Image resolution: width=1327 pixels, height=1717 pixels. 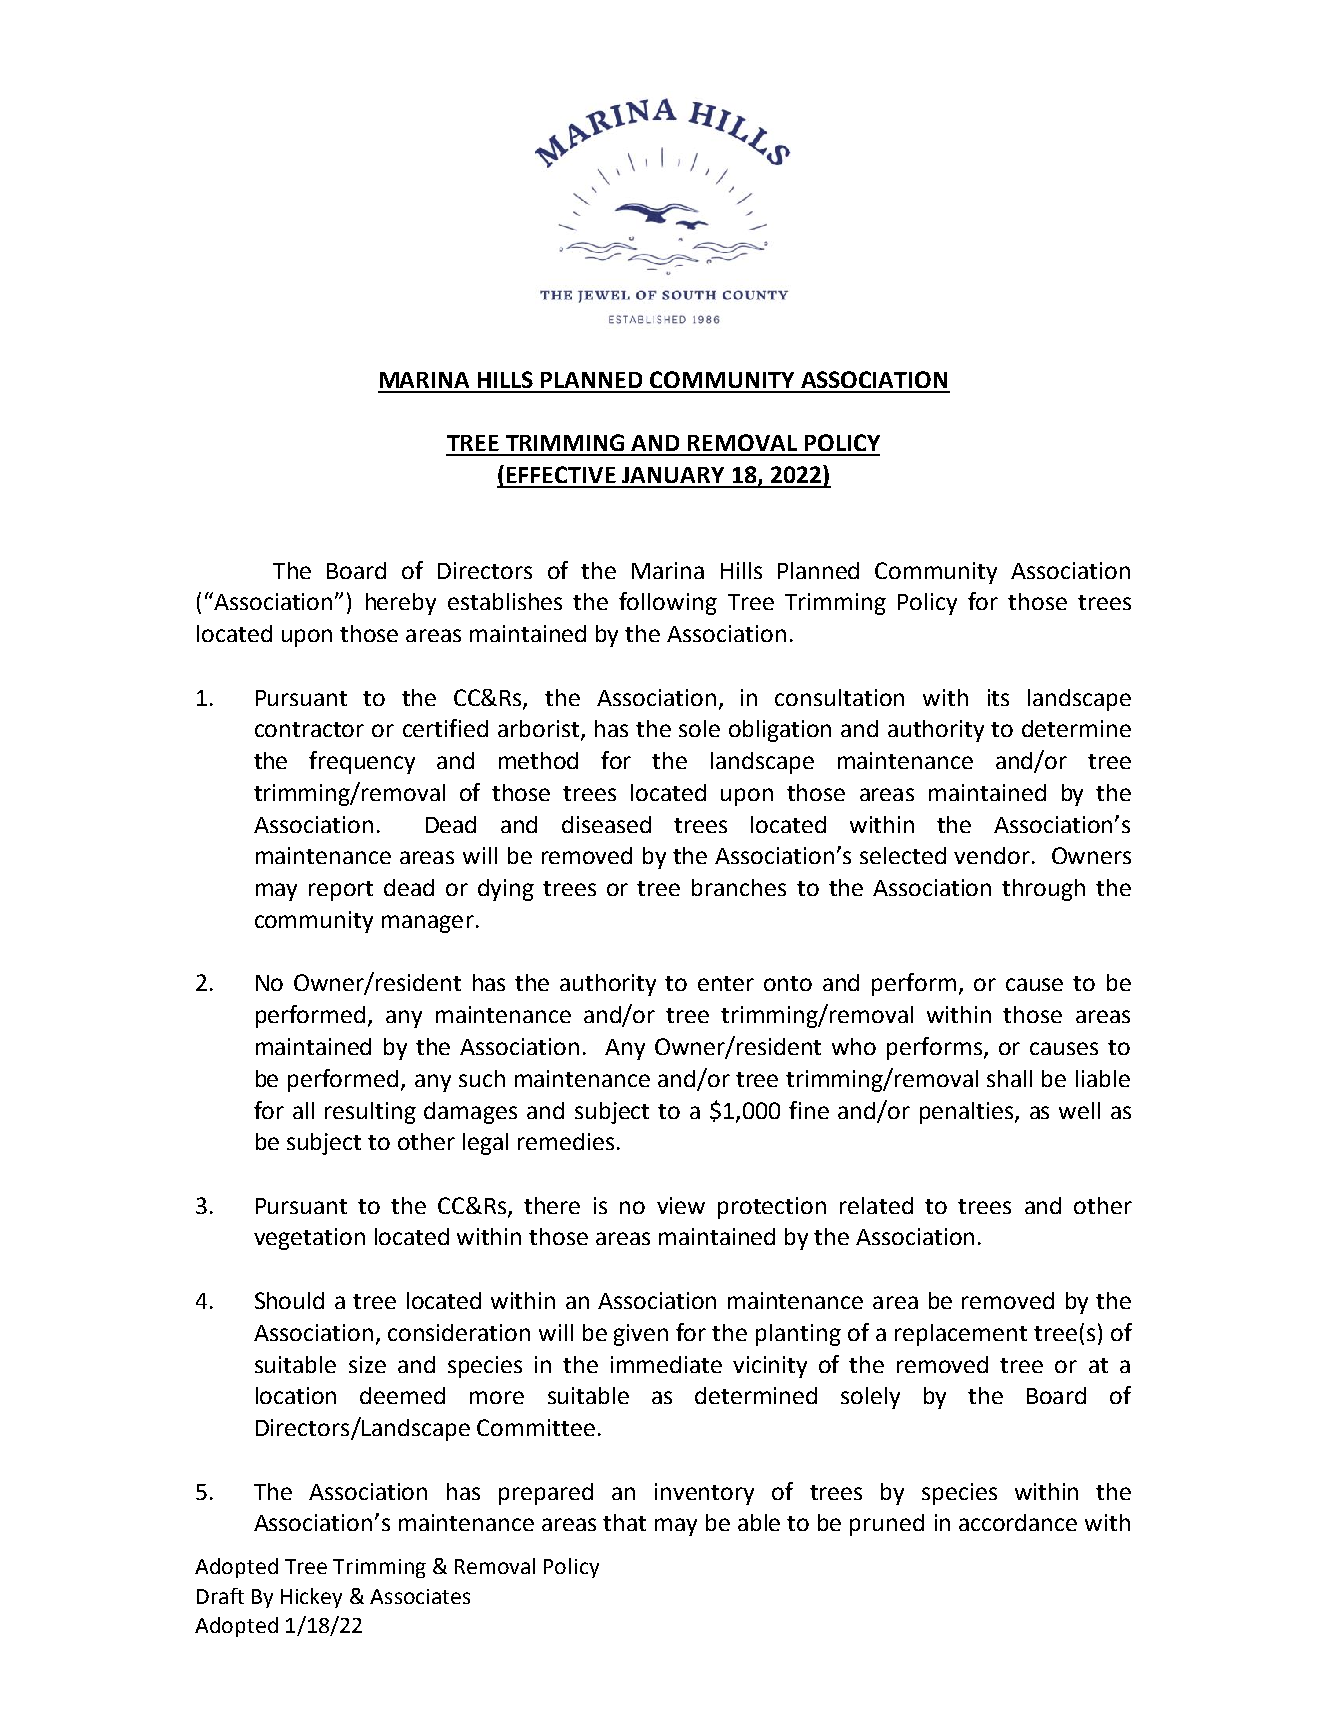 What do you see at coordinates (1009, 1078) in the screenshot?
I see `shall` at bounding box center [1009, 1078].
